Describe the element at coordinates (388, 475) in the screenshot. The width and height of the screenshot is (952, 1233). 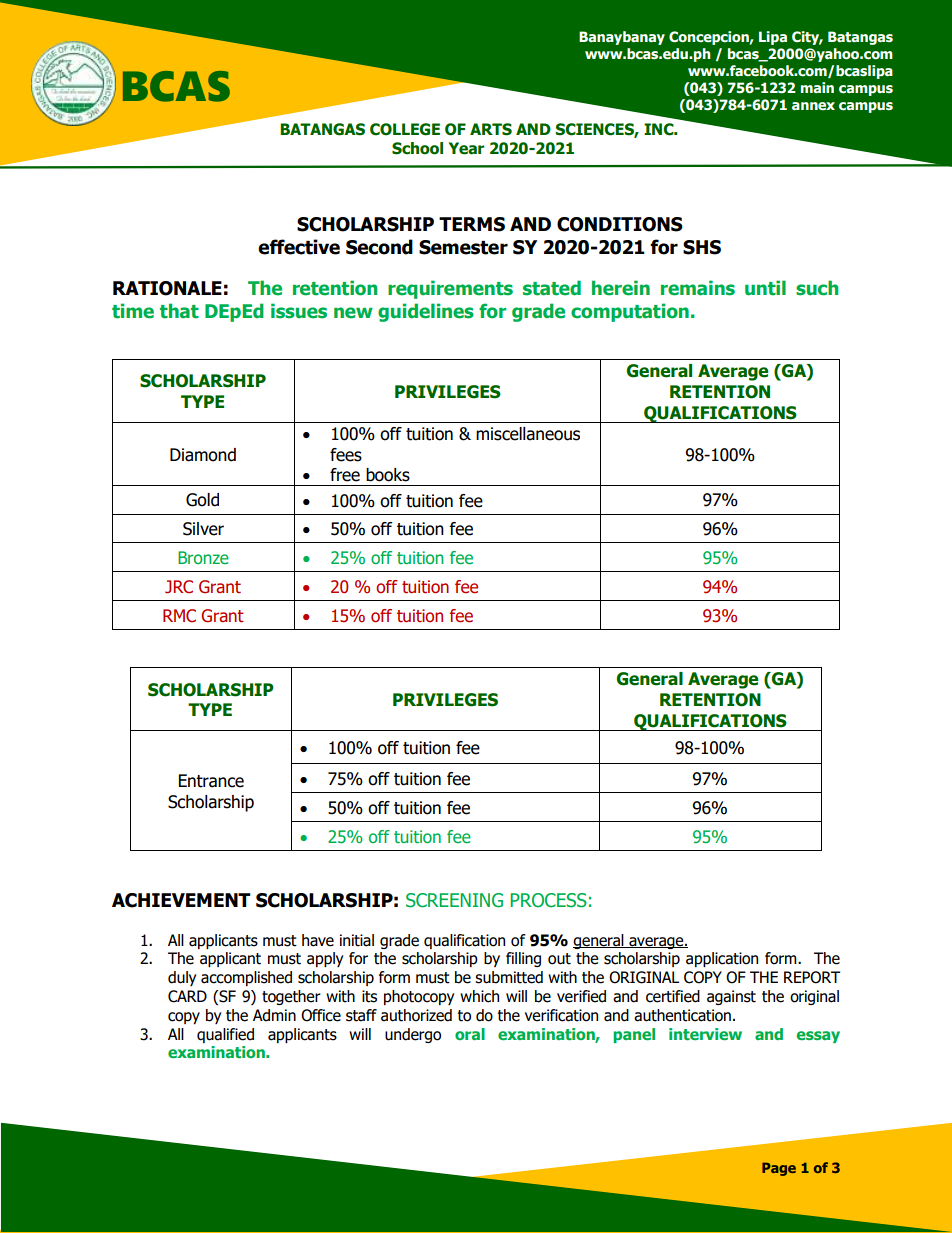
I see `books` at that location.
